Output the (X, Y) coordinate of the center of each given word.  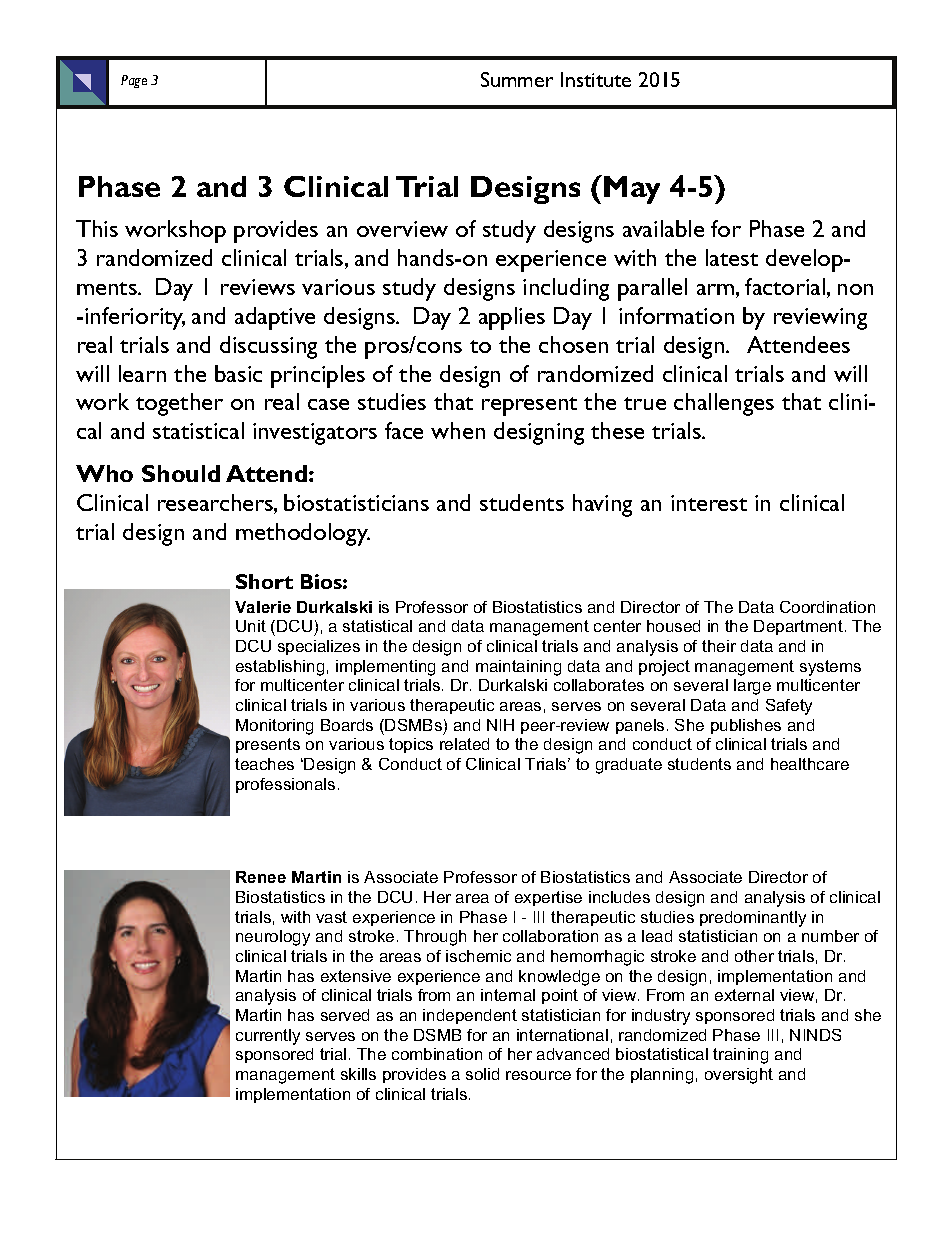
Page (134, 81)
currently (268, 1037)
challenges (724, 404)
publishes (746, 726)
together (179, 404)
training (740, 1056)
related (464, 744)
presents (268, 745)
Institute (596, 79)
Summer (517, 79)
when (458, 430)
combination (437, 1054)
